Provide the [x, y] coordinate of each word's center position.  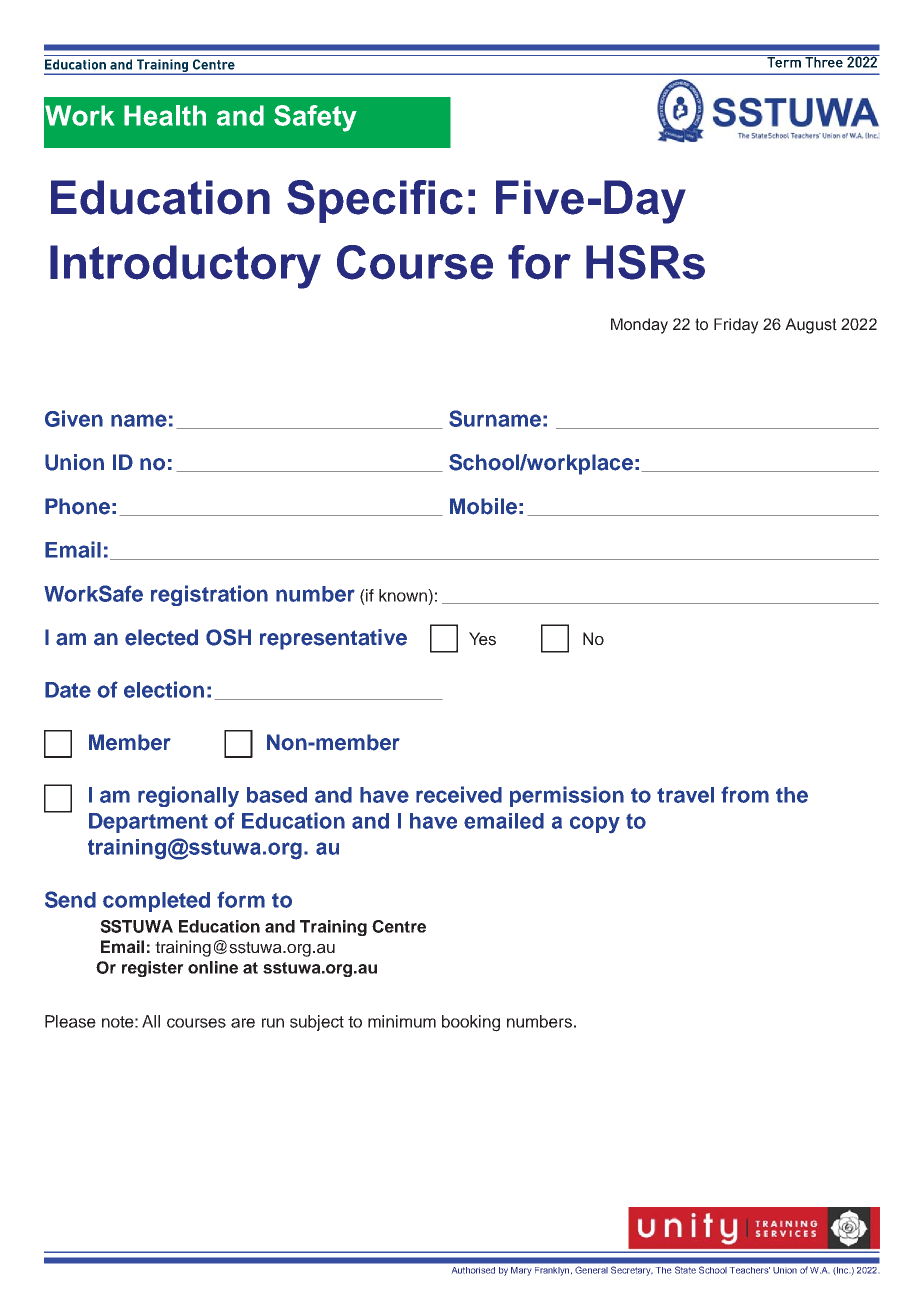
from [745, 794]
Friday [736, 326]
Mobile [483, 506]
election [164, 689]
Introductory [185, 267]
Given [74, 418]
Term [784, 61]
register [153, 969]
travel [685, 795]
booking [471, 1023]
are [243, 1023]
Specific [375, 201]
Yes [482, 639]
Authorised [473, 1270]
